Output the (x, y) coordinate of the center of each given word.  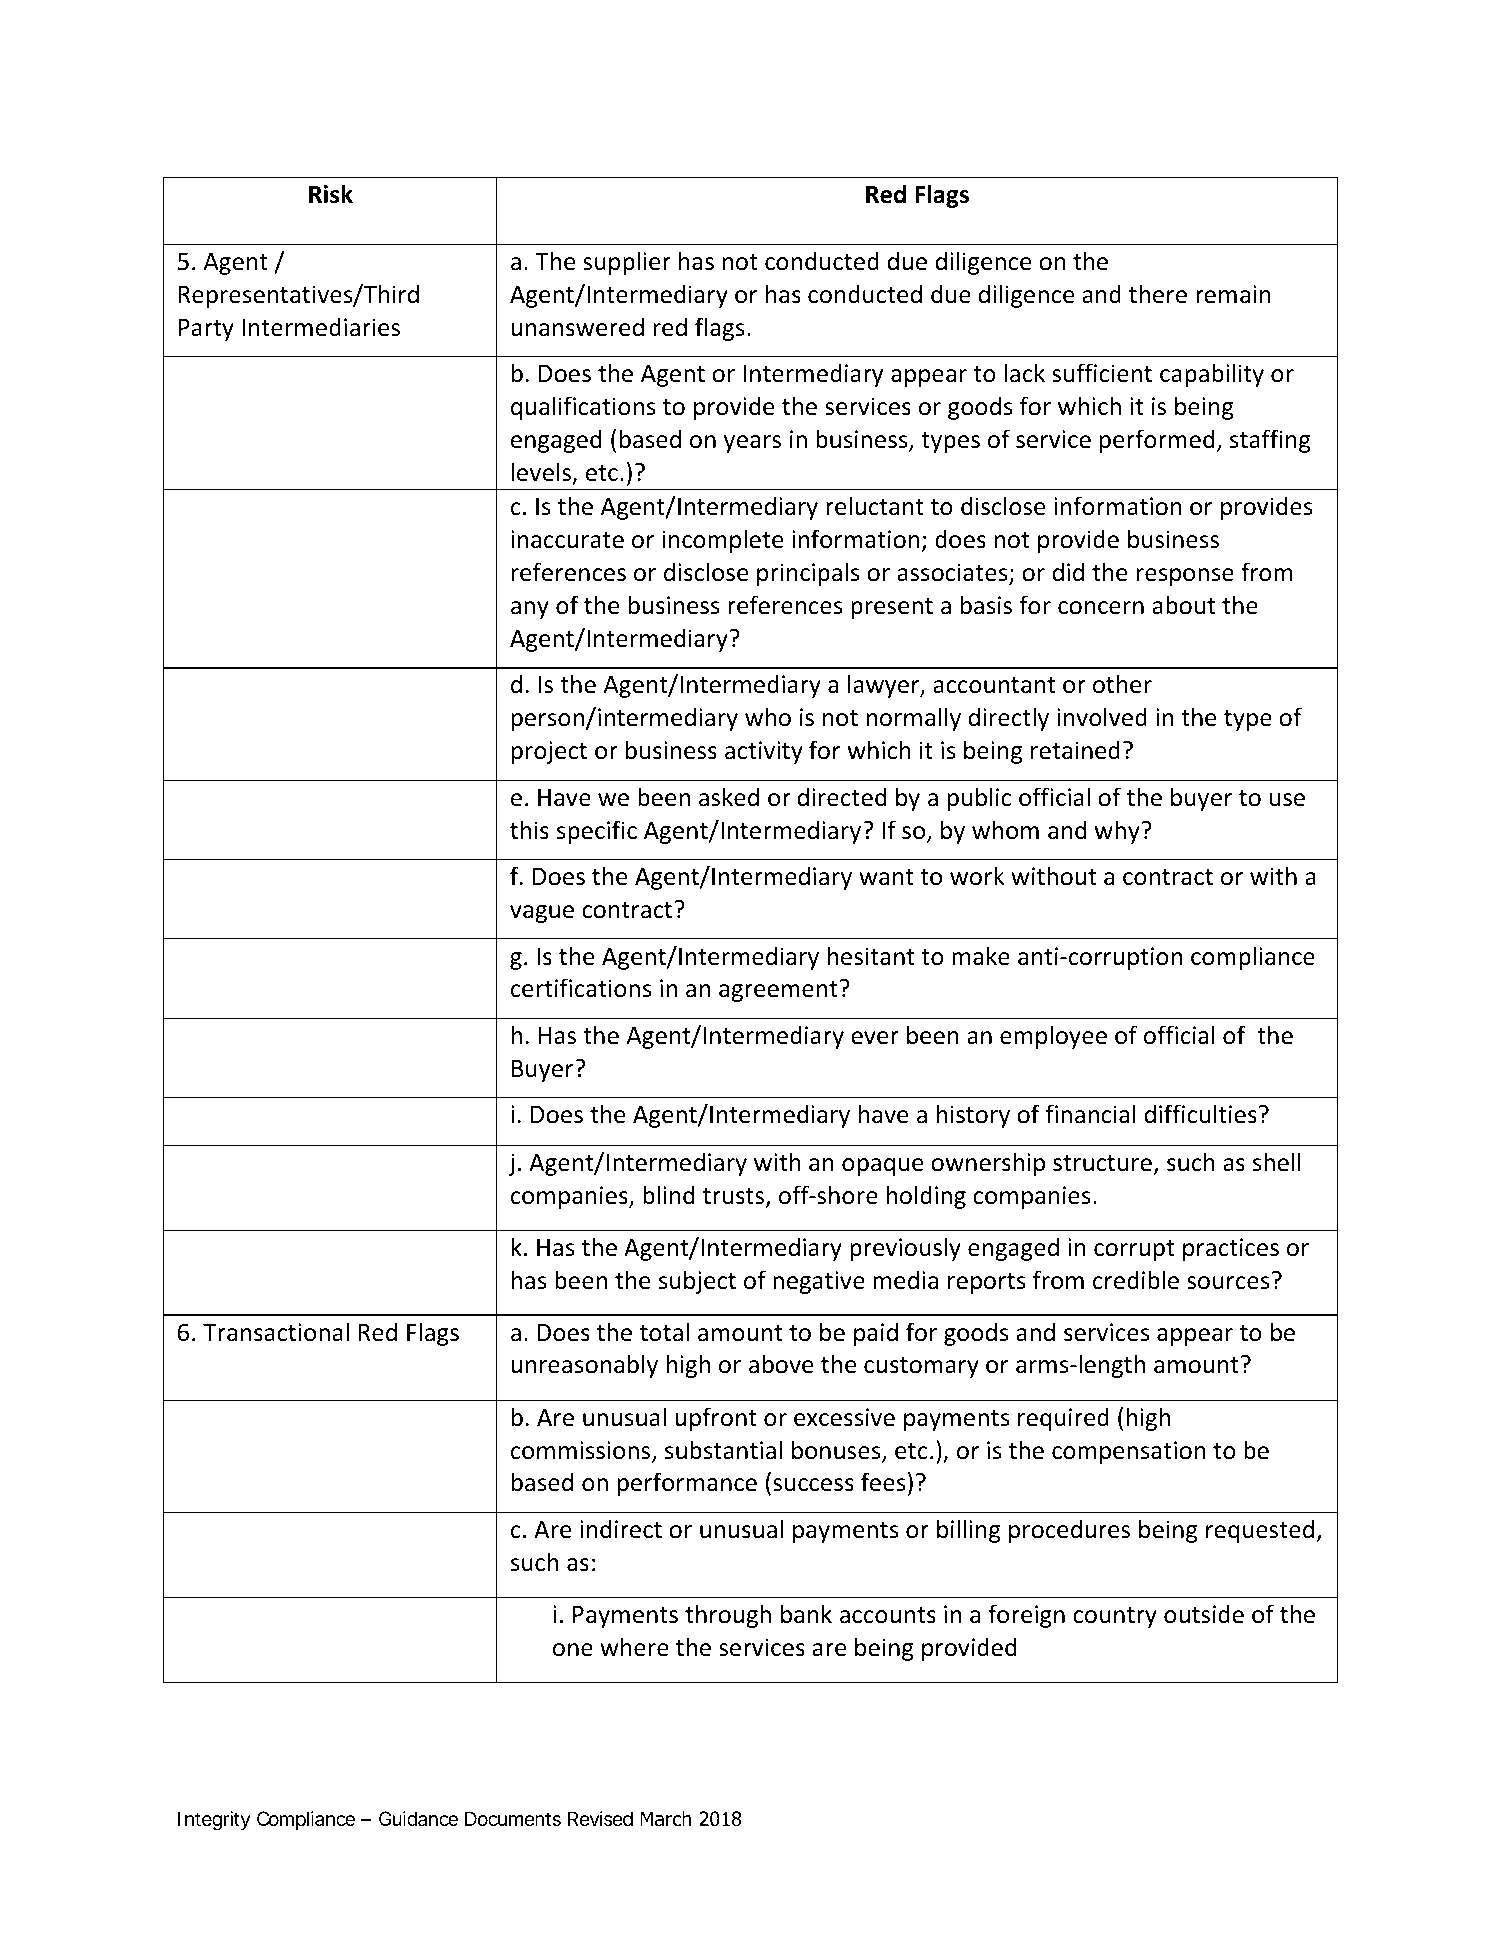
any (530, 610)
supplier (627, 263)
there (1158, 294)
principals (808, 574)
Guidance (418, 1819)
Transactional (276, 1332)
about (1183, 605)
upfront (716, 1419)
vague (542, 914)
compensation (1129, 1452)
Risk (331, 194)
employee (1053, 1037)
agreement (779, 991)
